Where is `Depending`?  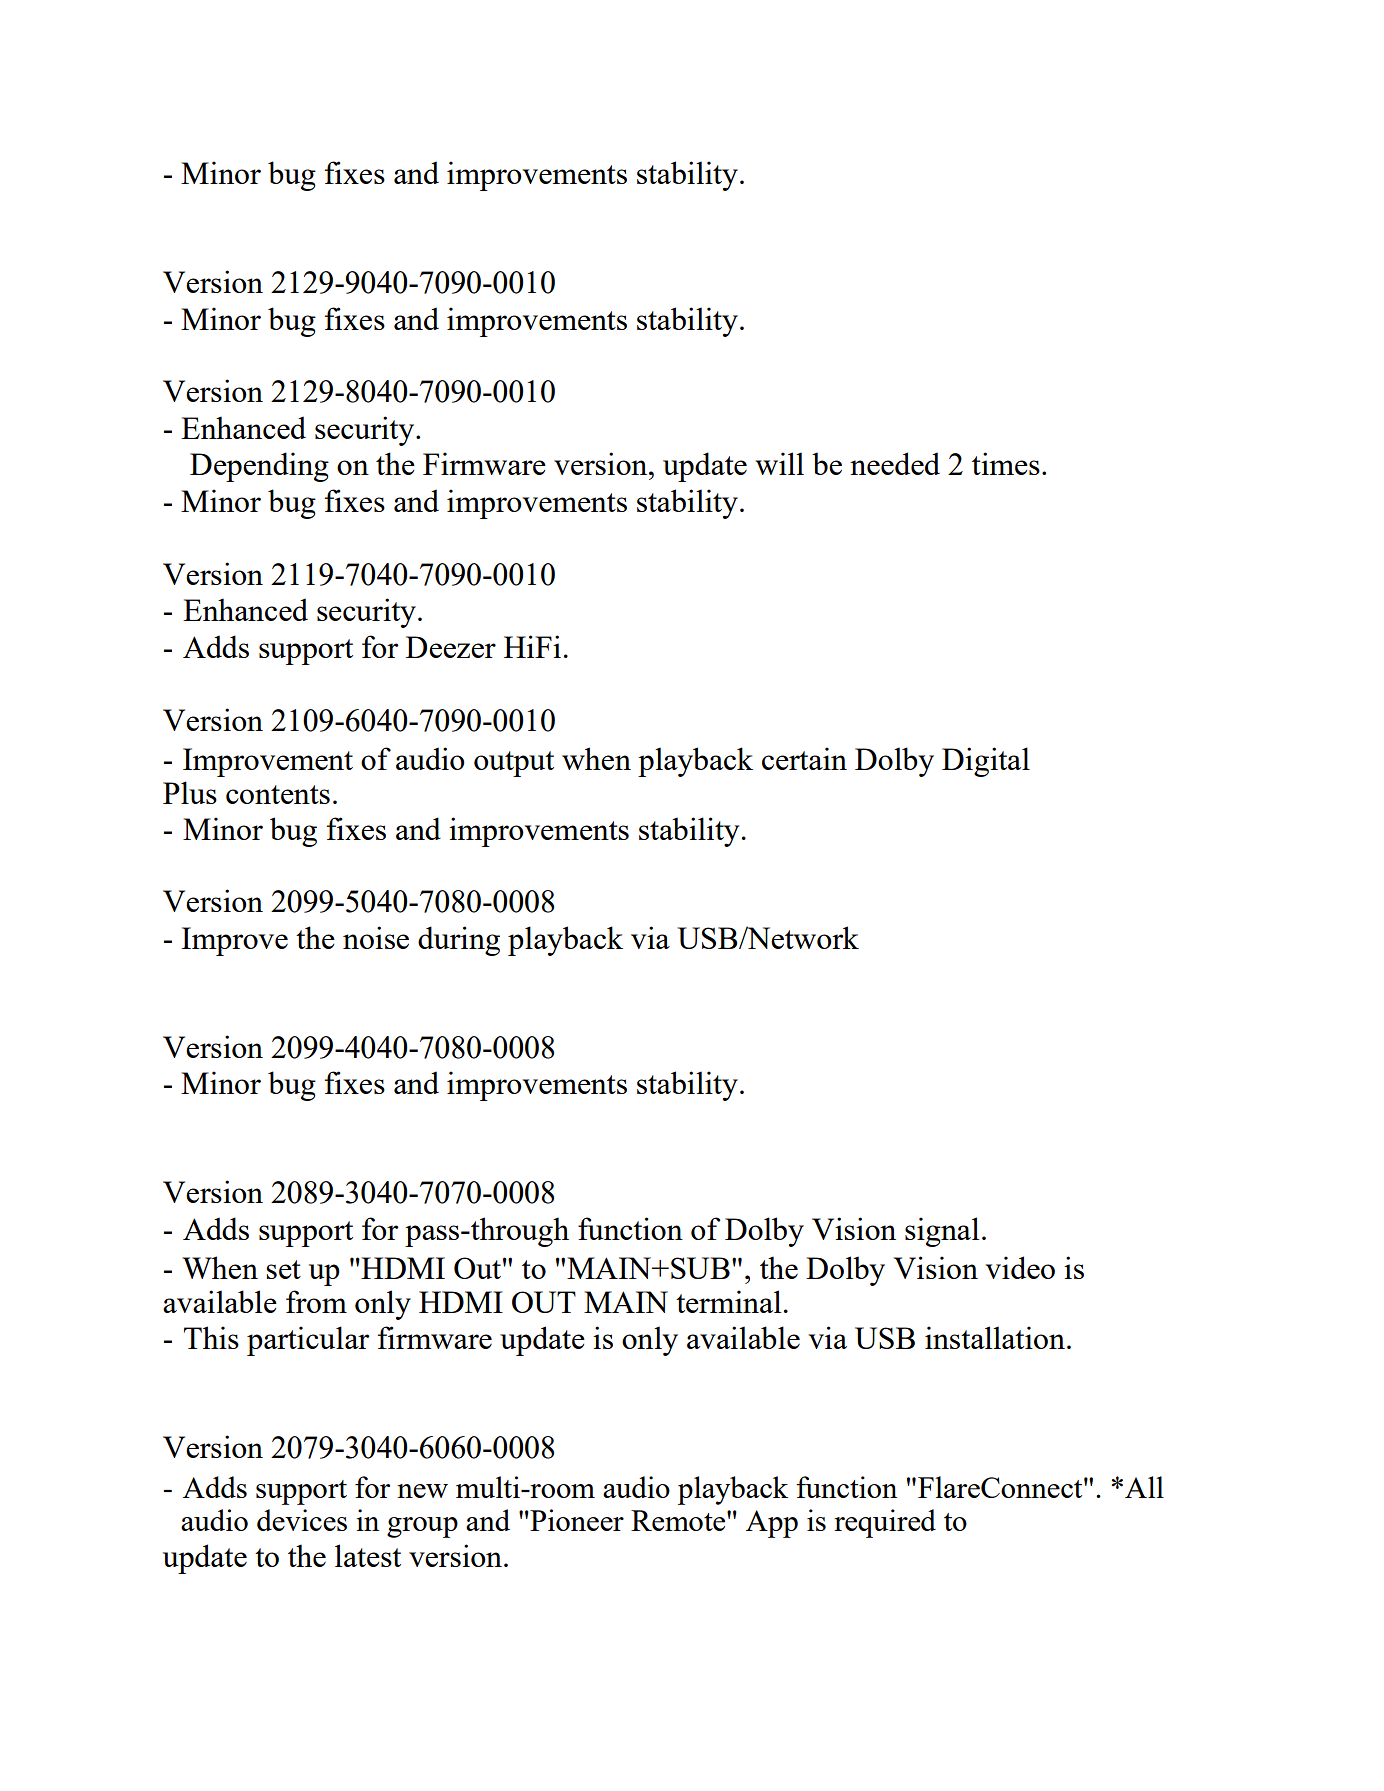 Depending is located at coordinates (259, 467).
